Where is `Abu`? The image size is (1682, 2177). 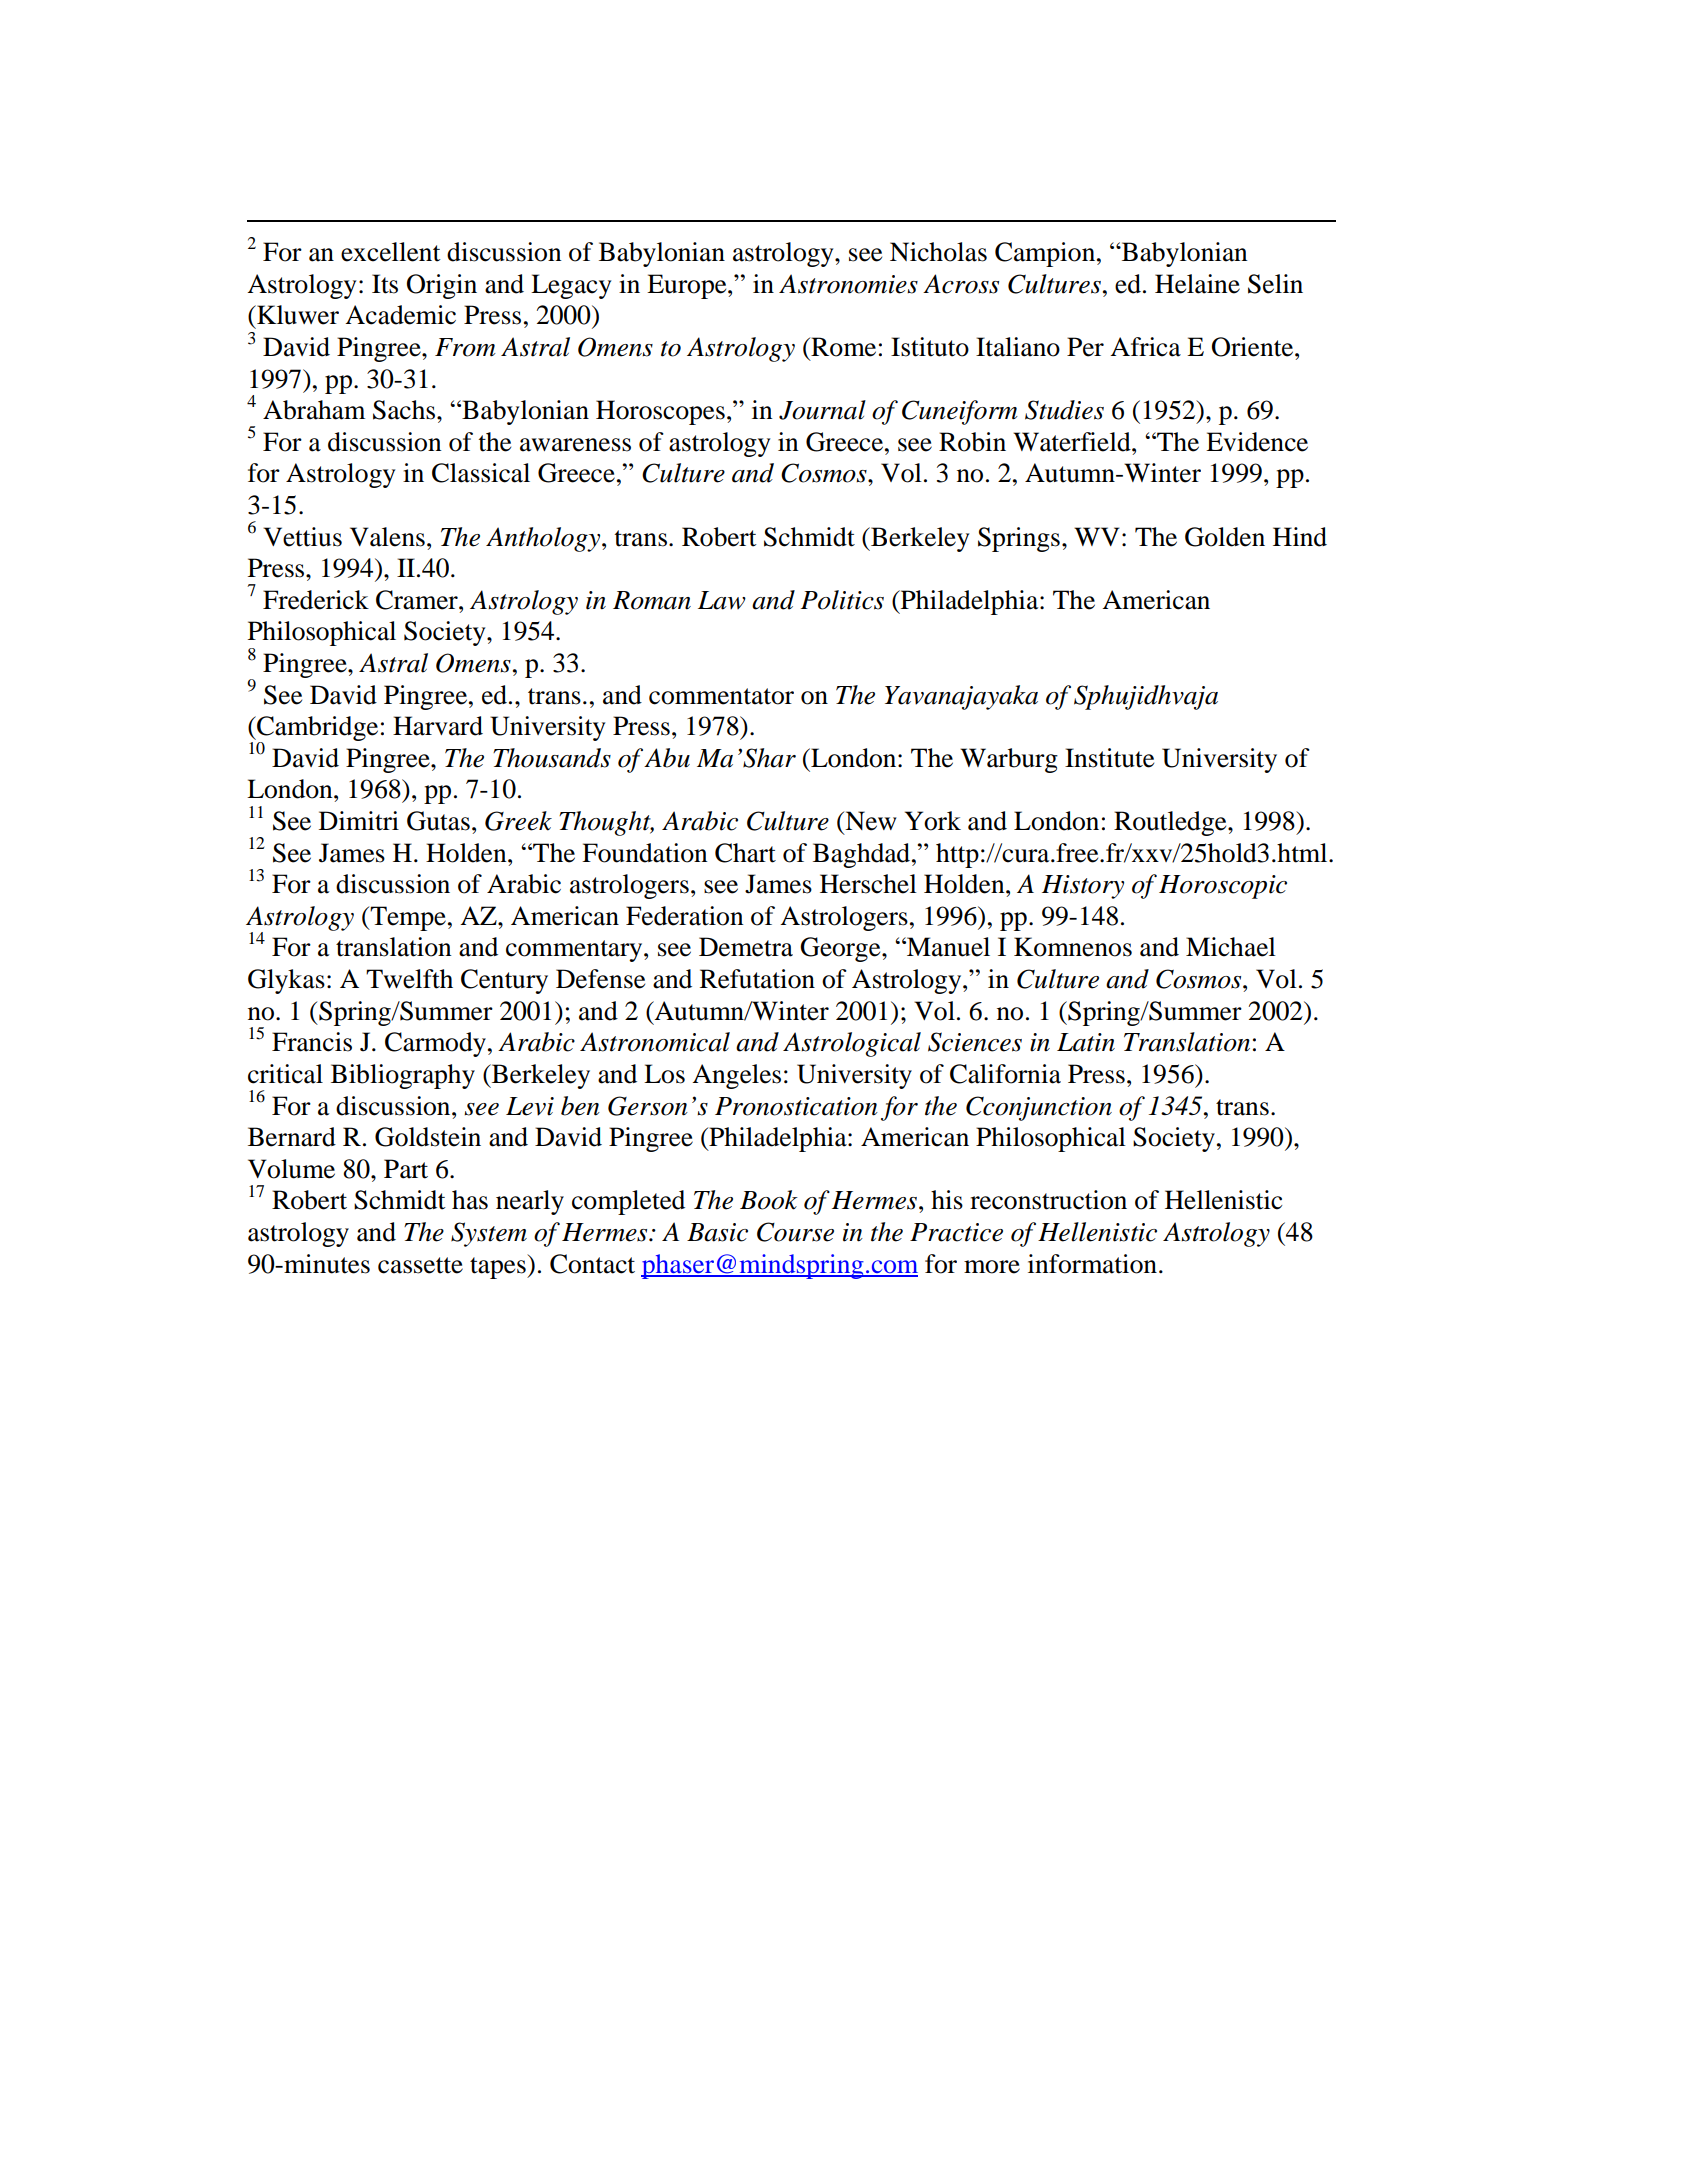 Abu is located at coordinates (667, 758).
